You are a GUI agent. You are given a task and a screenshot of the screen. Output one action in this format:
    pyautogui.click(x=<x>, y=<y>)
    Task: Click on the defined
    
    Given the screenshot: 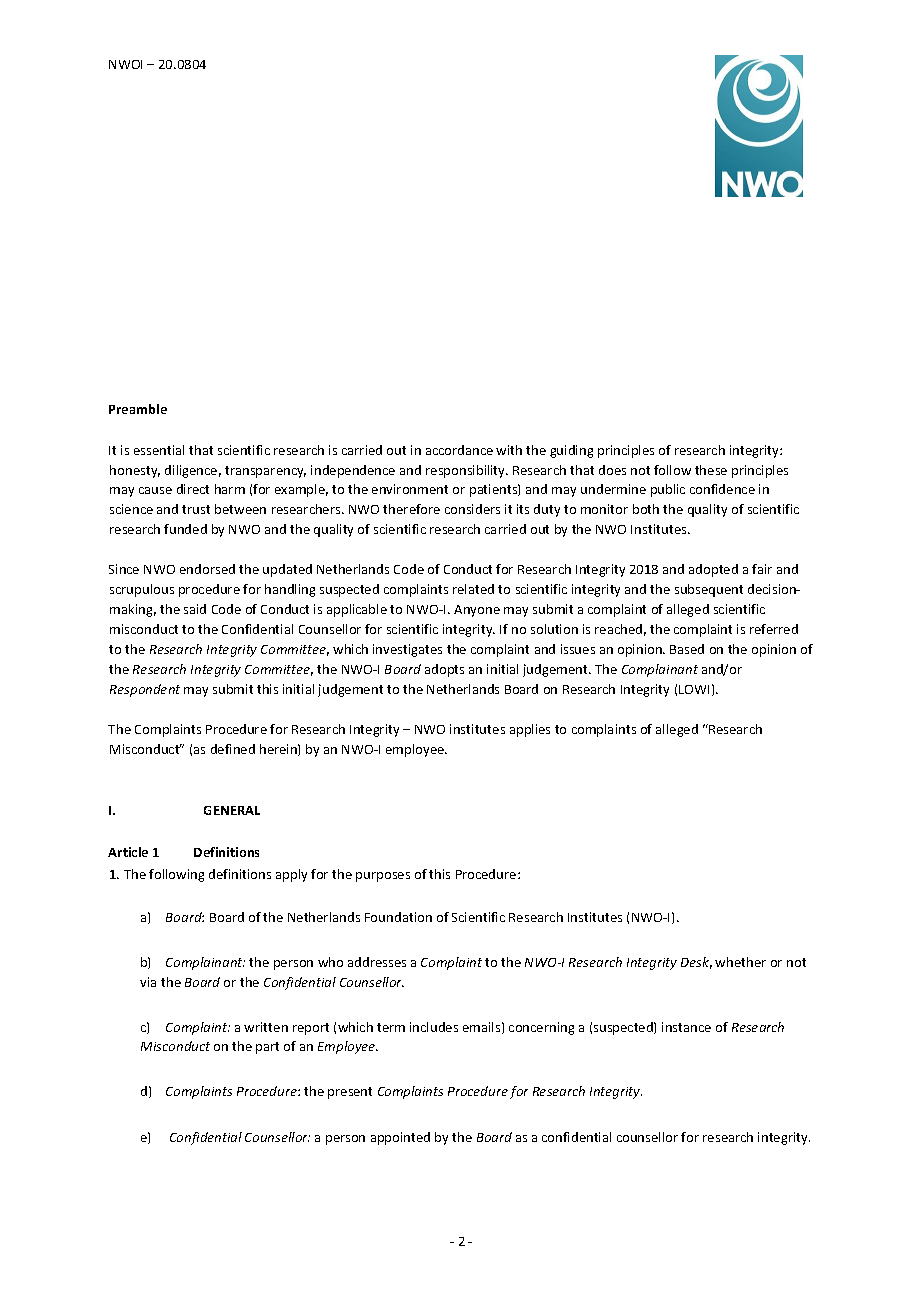 What is the action you would take?
    pyautogui.click(x=233, y=749)
